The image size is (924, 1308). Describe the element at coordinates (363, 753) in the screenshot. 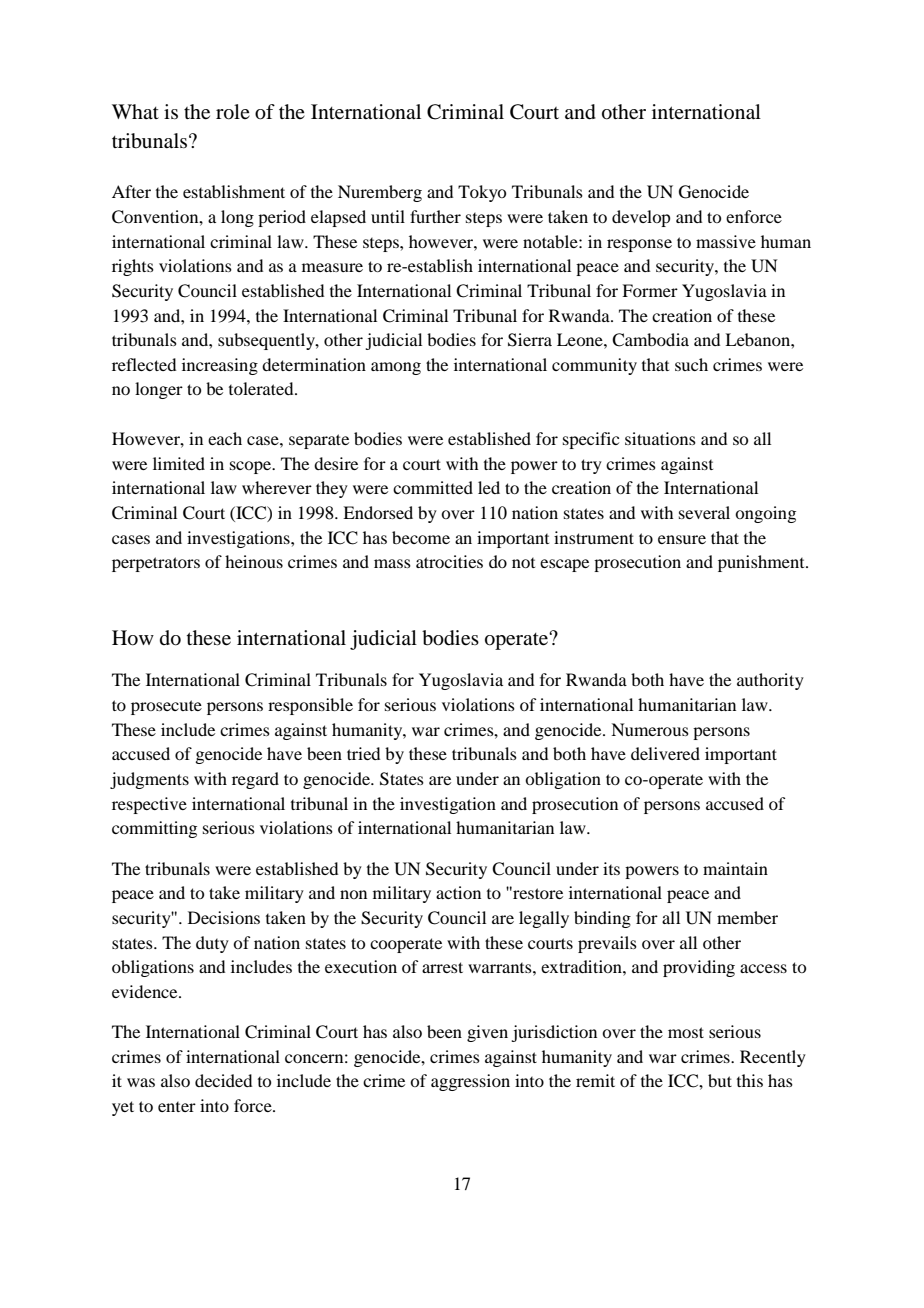

I see `tried` at that location.
